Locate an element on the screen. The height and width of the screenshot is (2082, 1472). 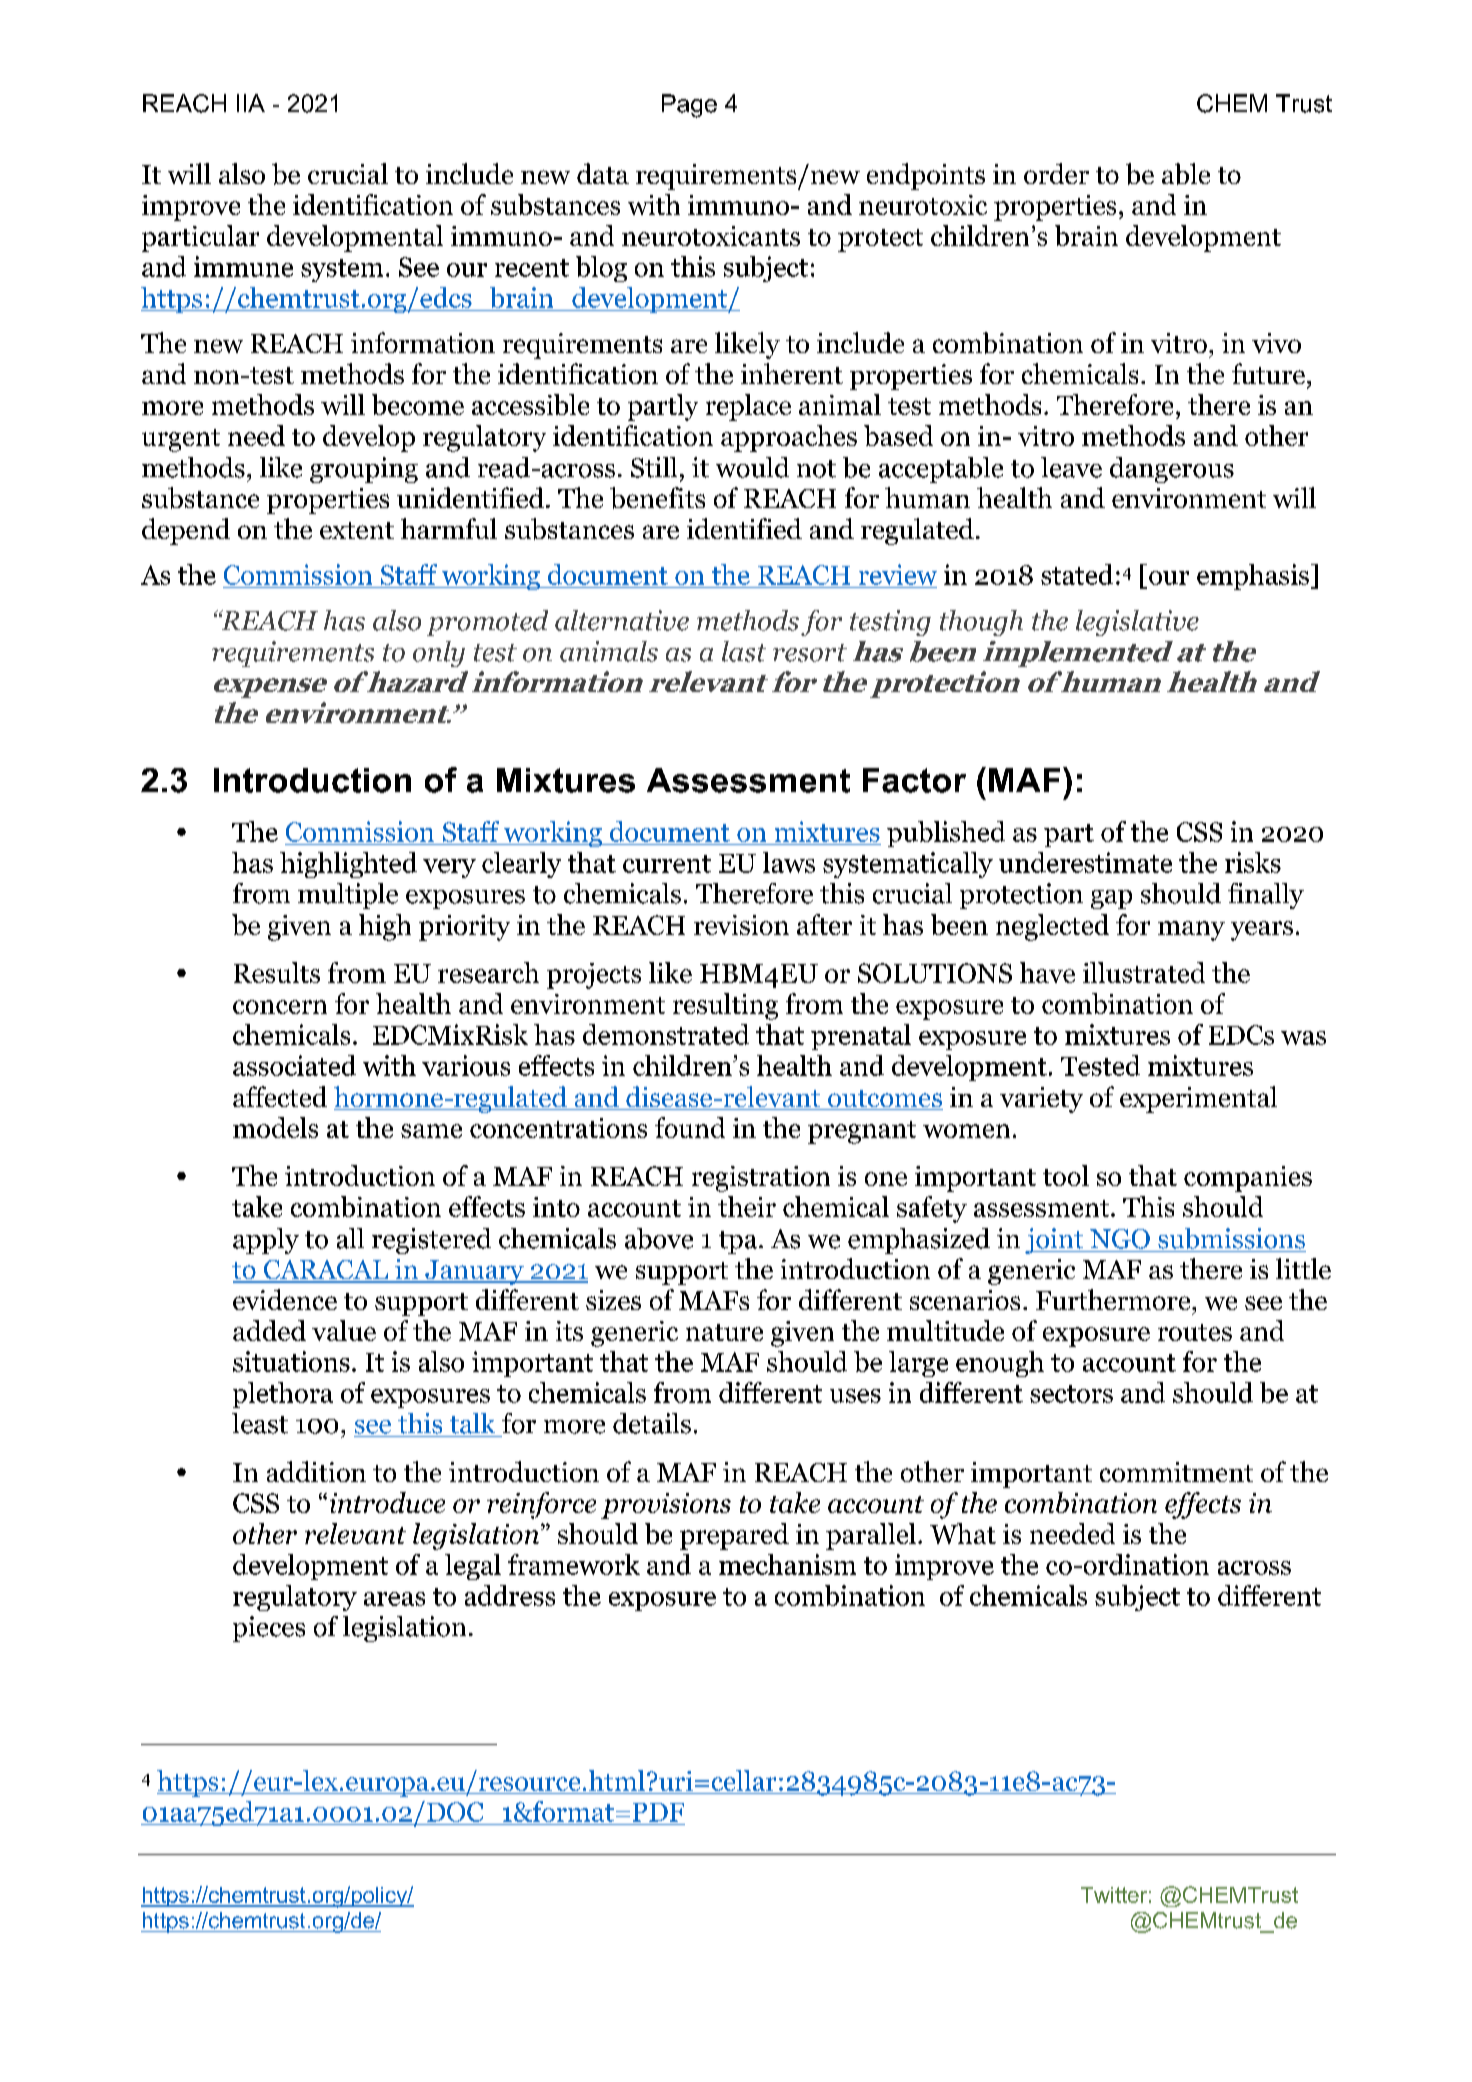
commitment is located at coordinates (1176, 1472).
